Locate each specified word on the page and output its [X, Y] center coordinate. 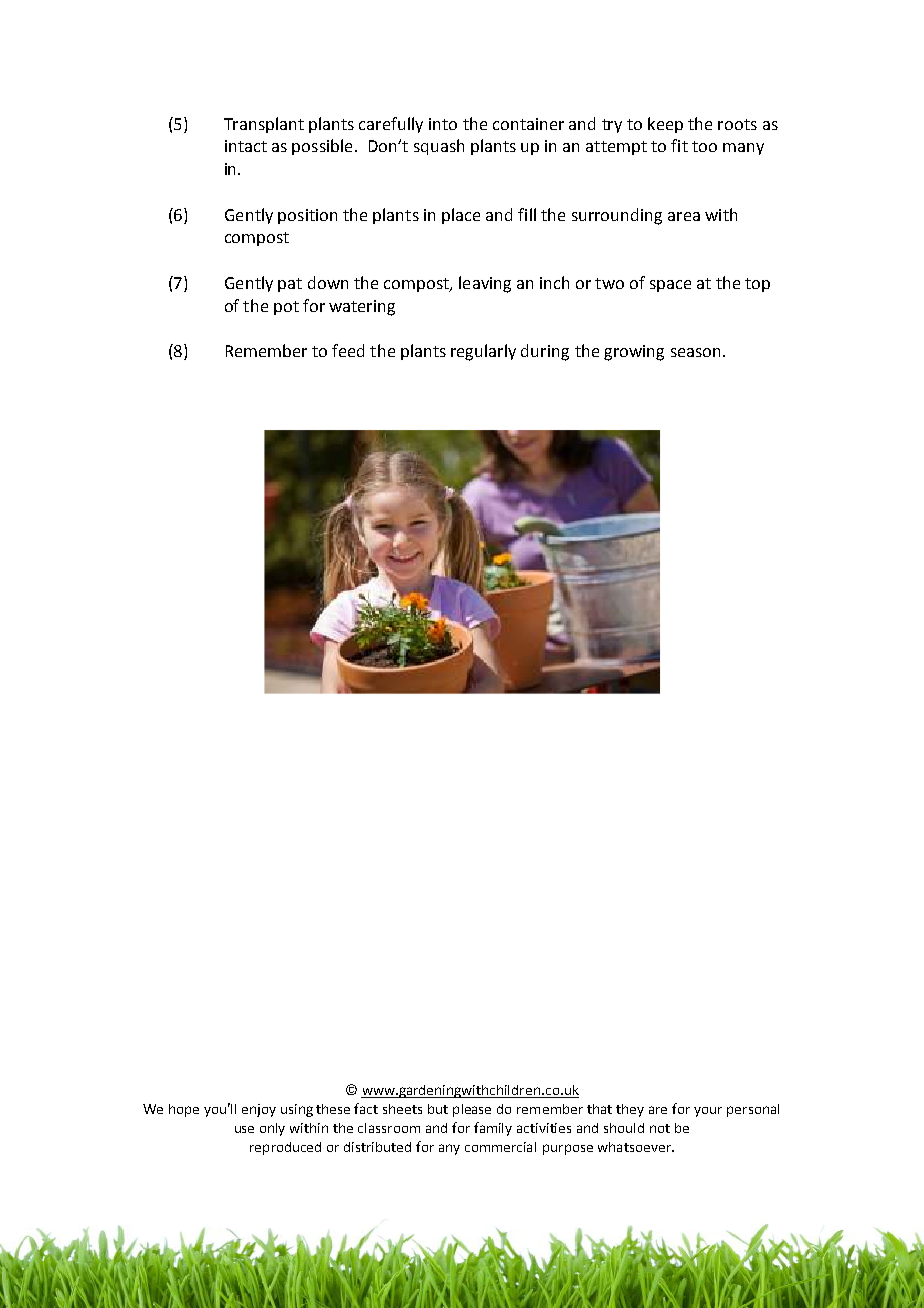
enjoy [259, 1110]
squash [439, 147]
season [695, 352]
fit [679, 145]
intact [246, 146]
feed [348, 350]
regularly [483, 352]
